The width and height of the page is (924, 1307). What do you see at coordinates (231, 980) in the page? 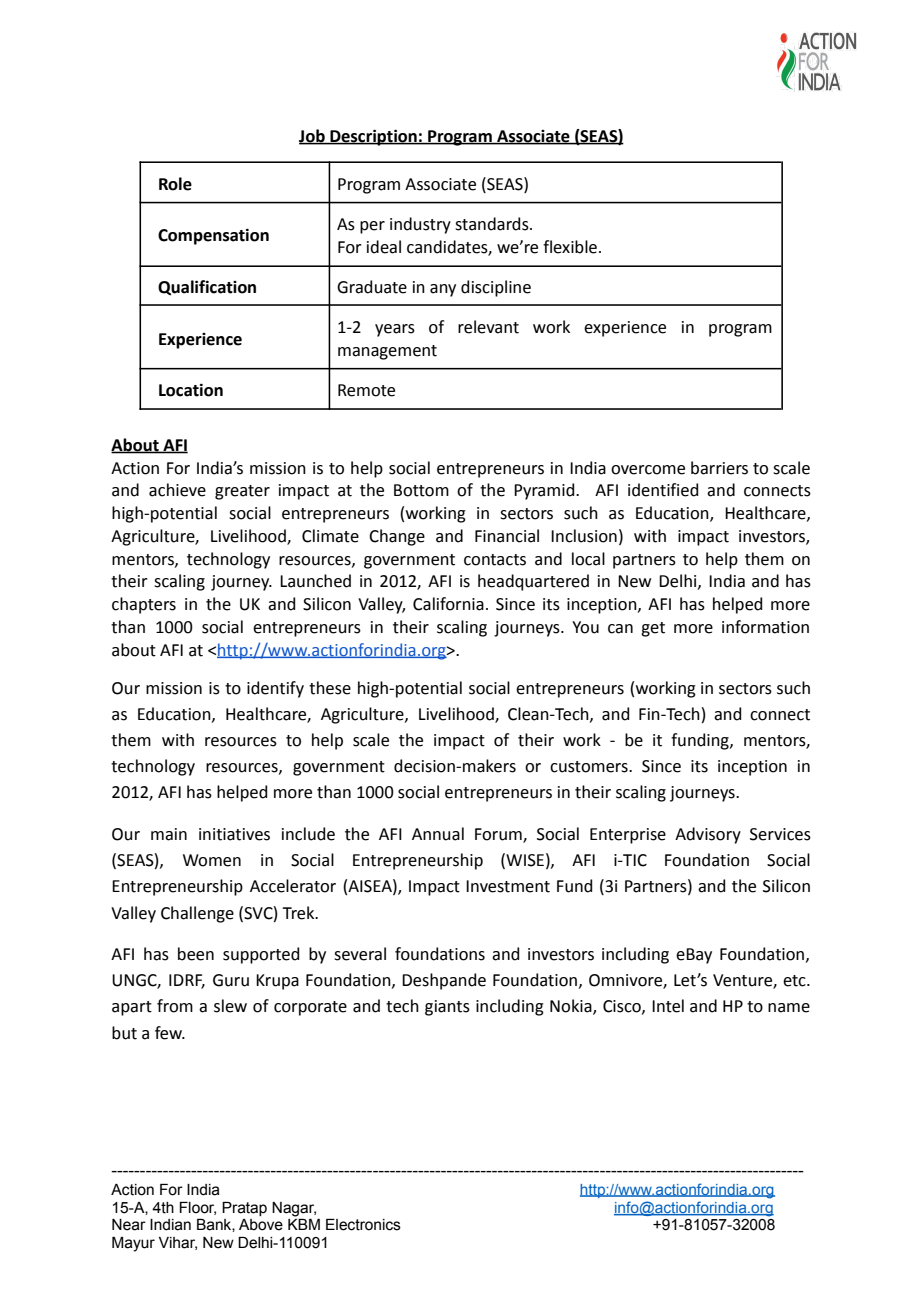
I see `Guru` at bounding box center [231, 980].
